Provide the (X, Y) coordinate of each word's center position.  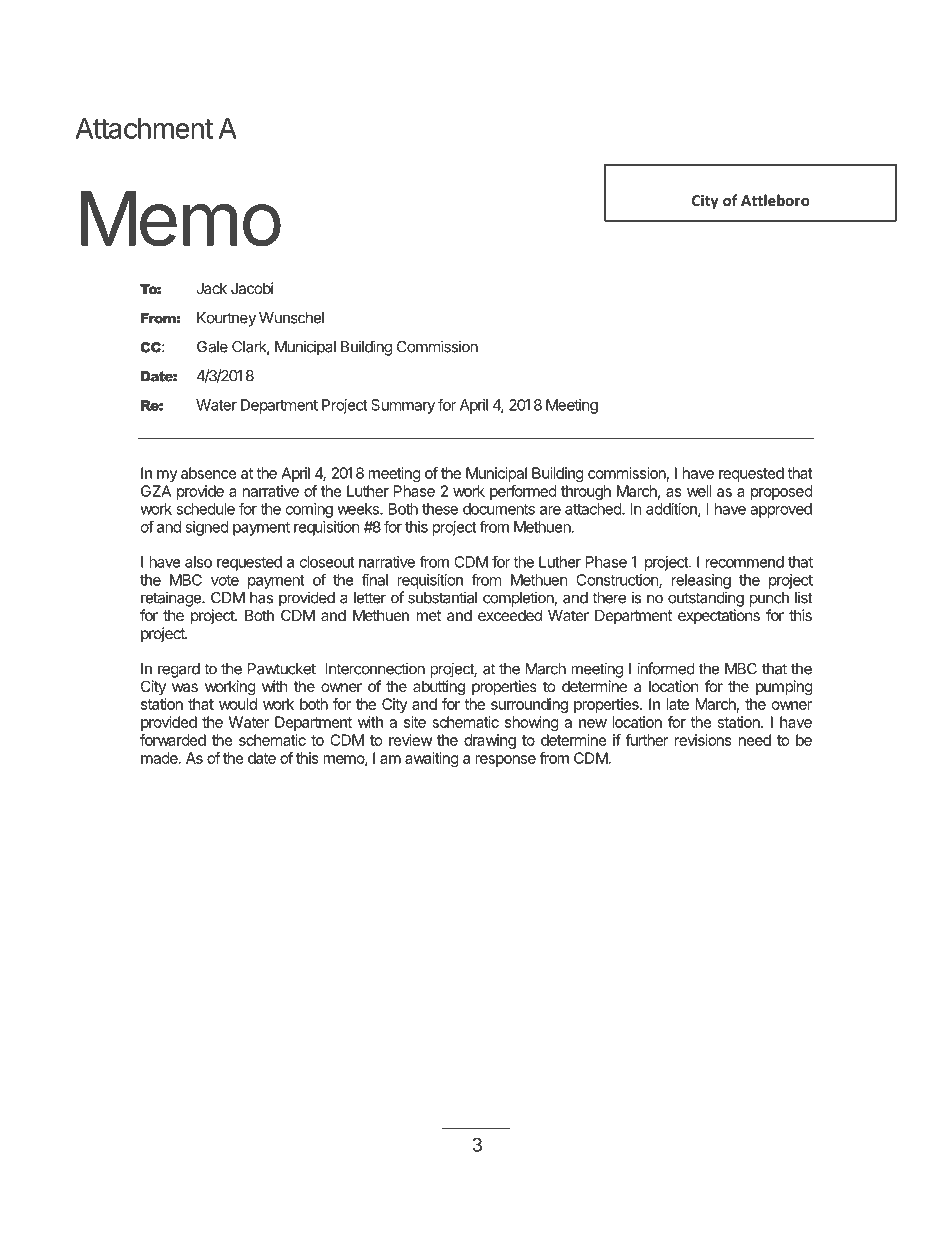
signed (207, 528)
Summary (403, 406)
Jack (211, 288)
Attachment (144, 128)
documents (499, 509)
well (699, 491)
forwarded (173, 740)
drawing (490, 741)
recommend (745, 562)
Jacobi (252, 288)
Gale (212, 347)
